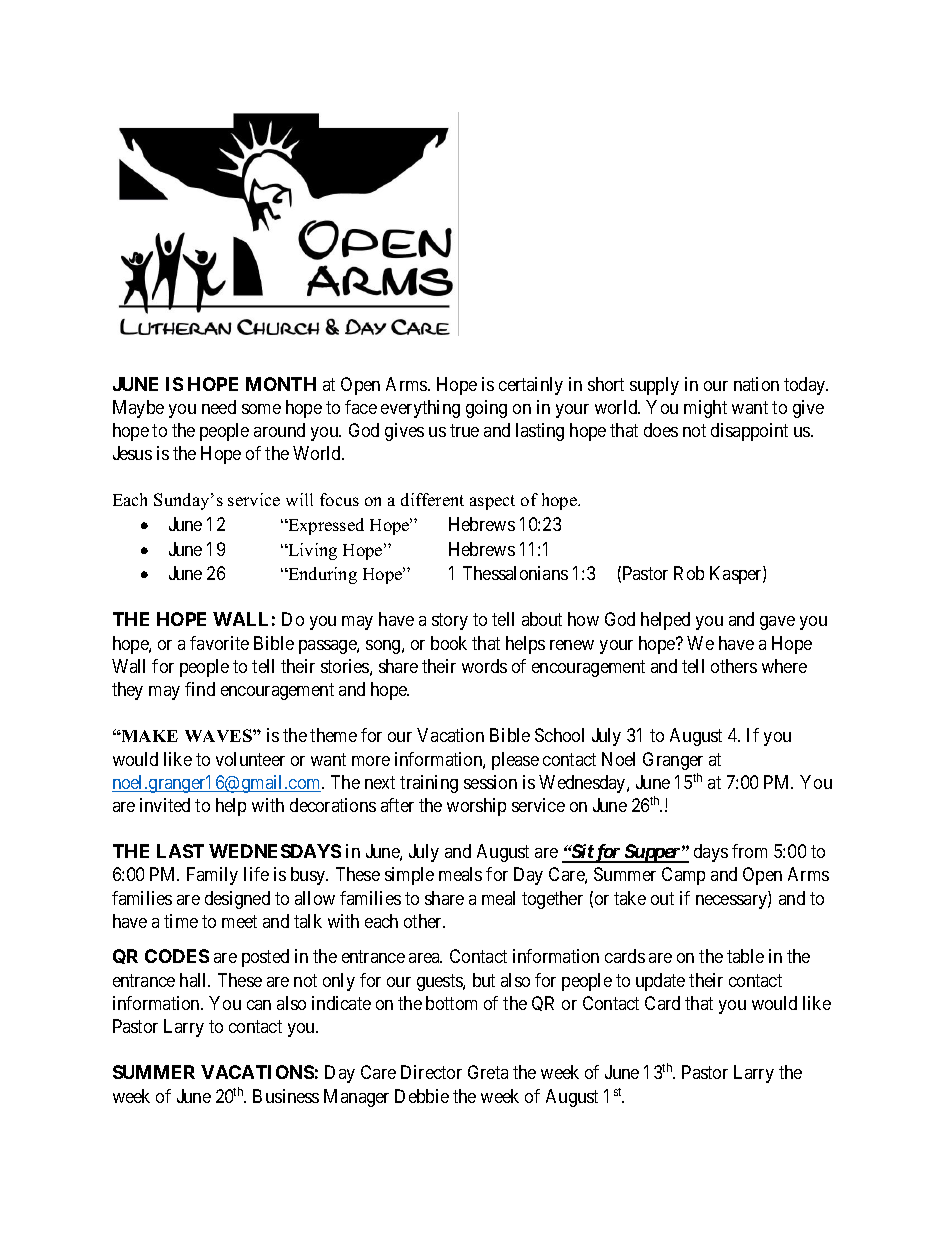 Image resolution: width=952 pixels, height=1233 pixels. Describe the element at coordinates (219, 407) in the page. I see `need` at that location.
